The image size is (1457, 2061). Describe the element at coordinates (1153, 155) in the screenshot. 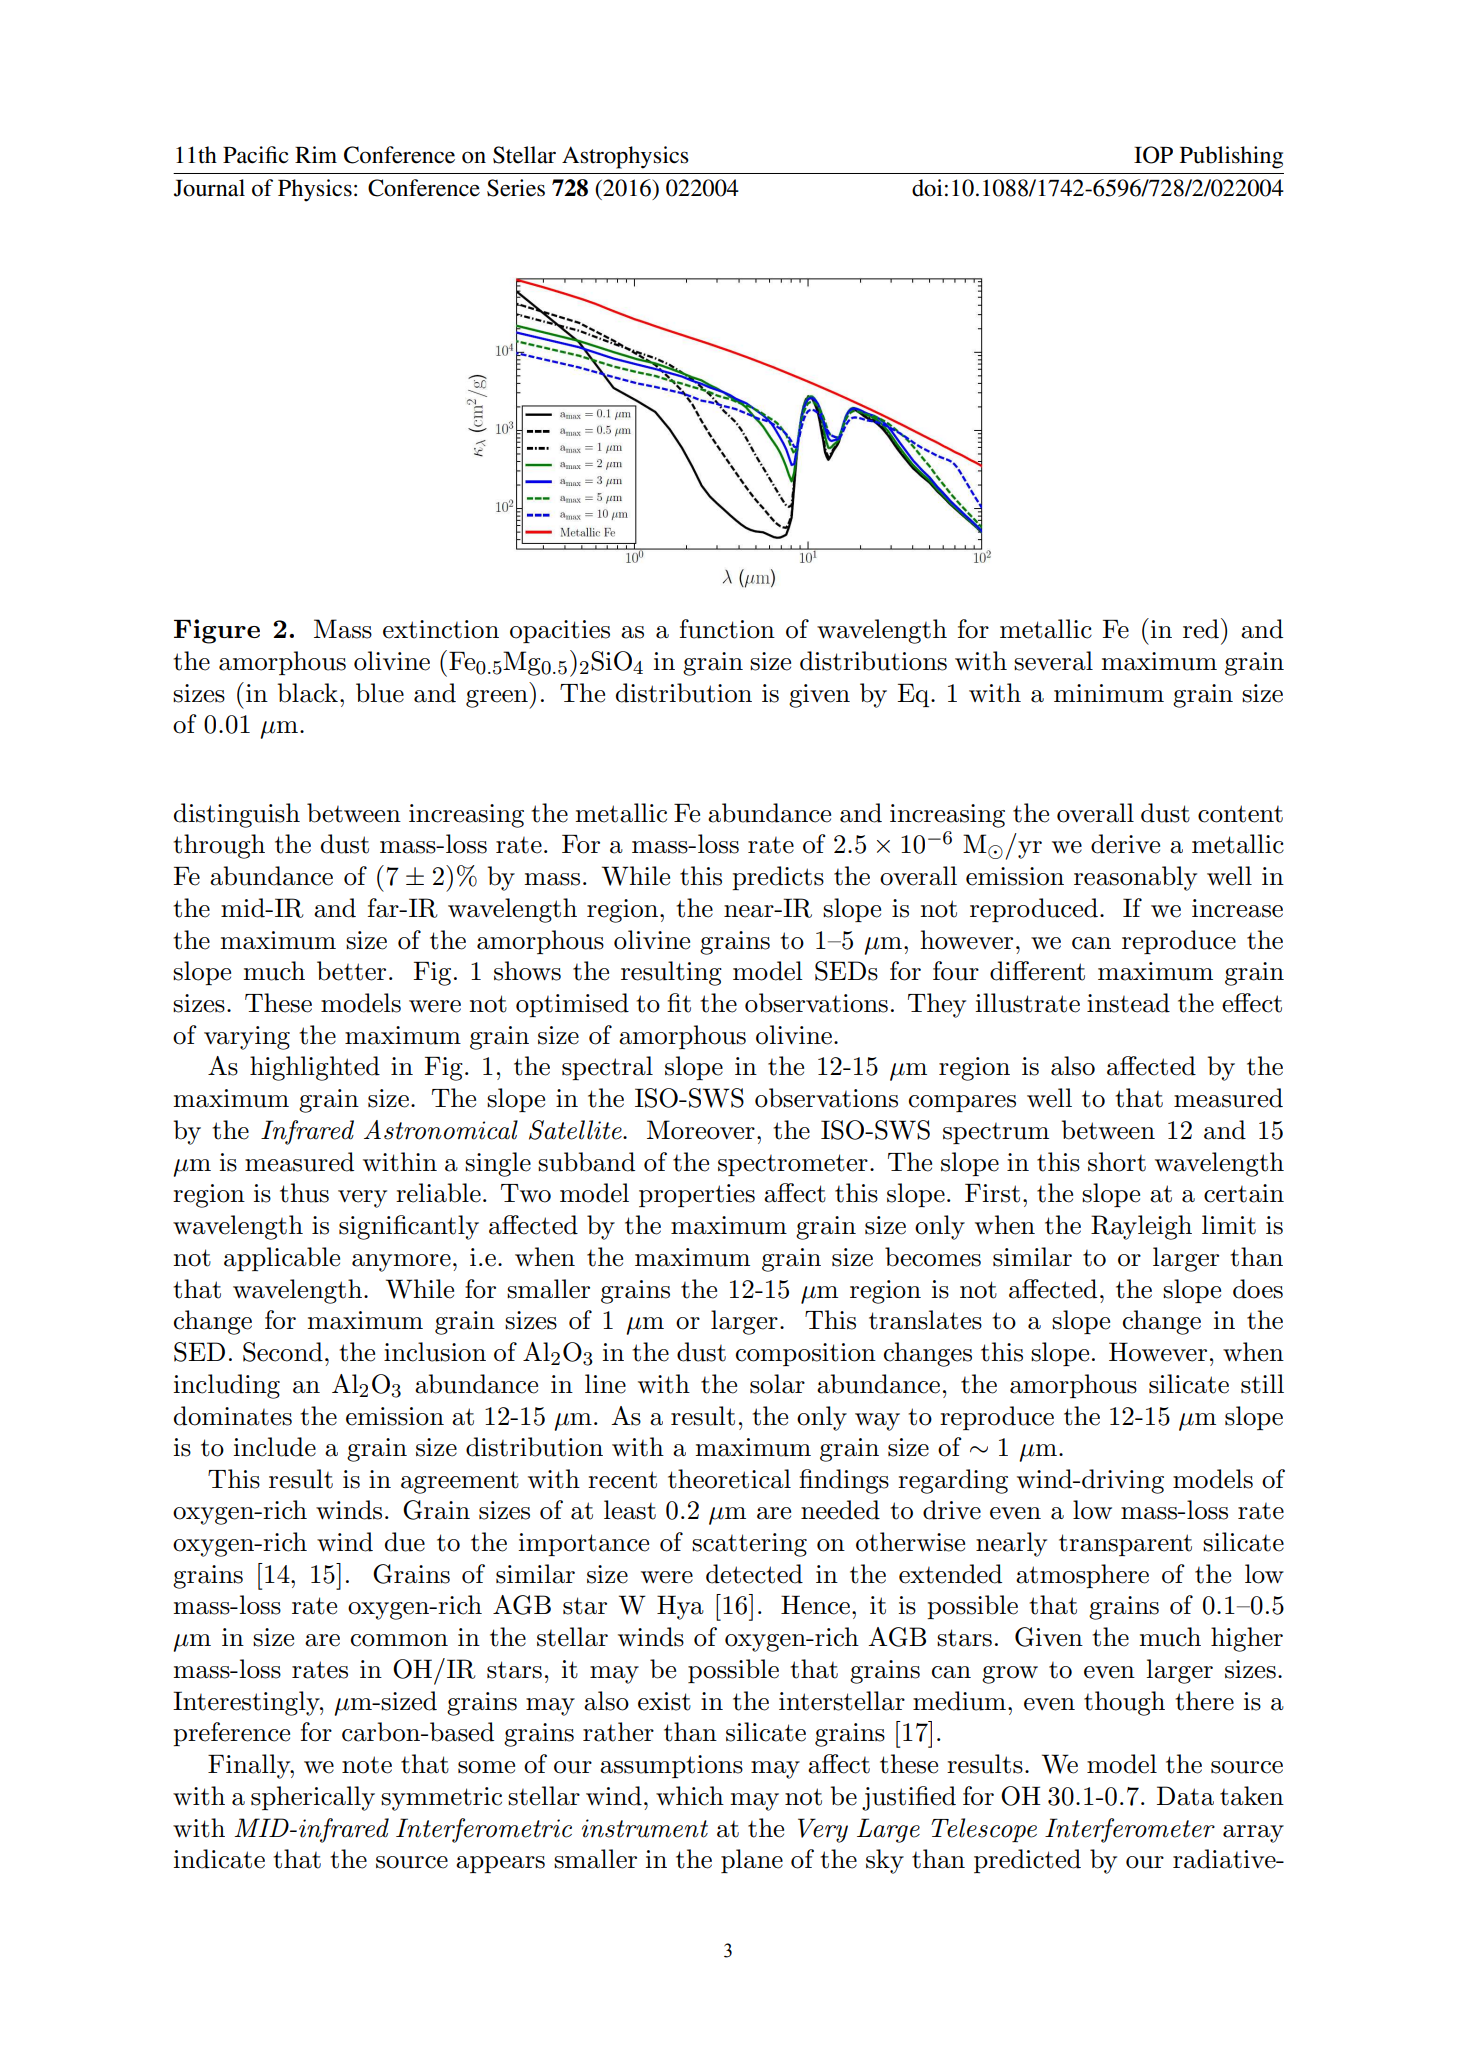

I see `IOP` at that location.
